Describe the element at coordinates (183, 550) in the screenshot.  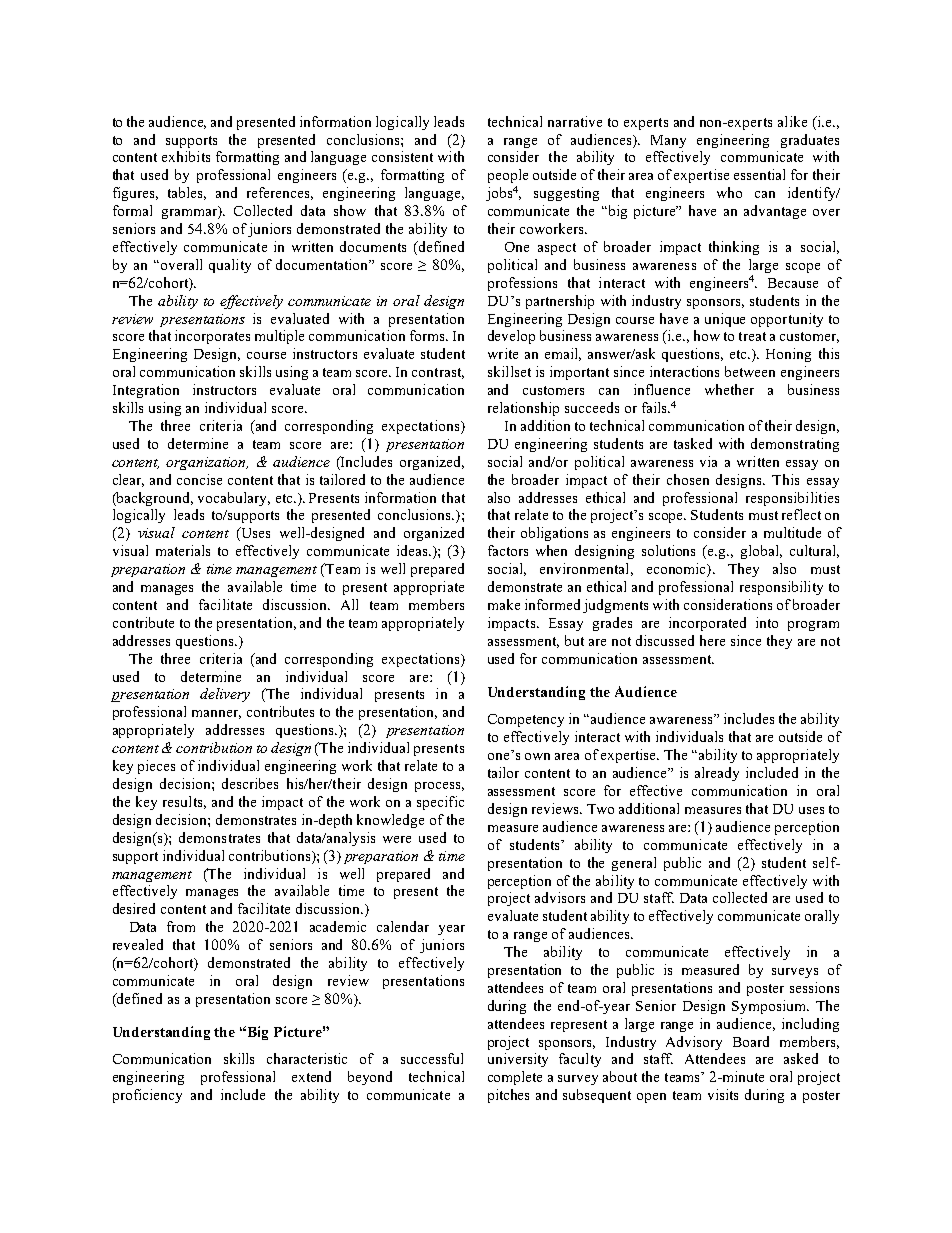
I see `materials` at that location.
